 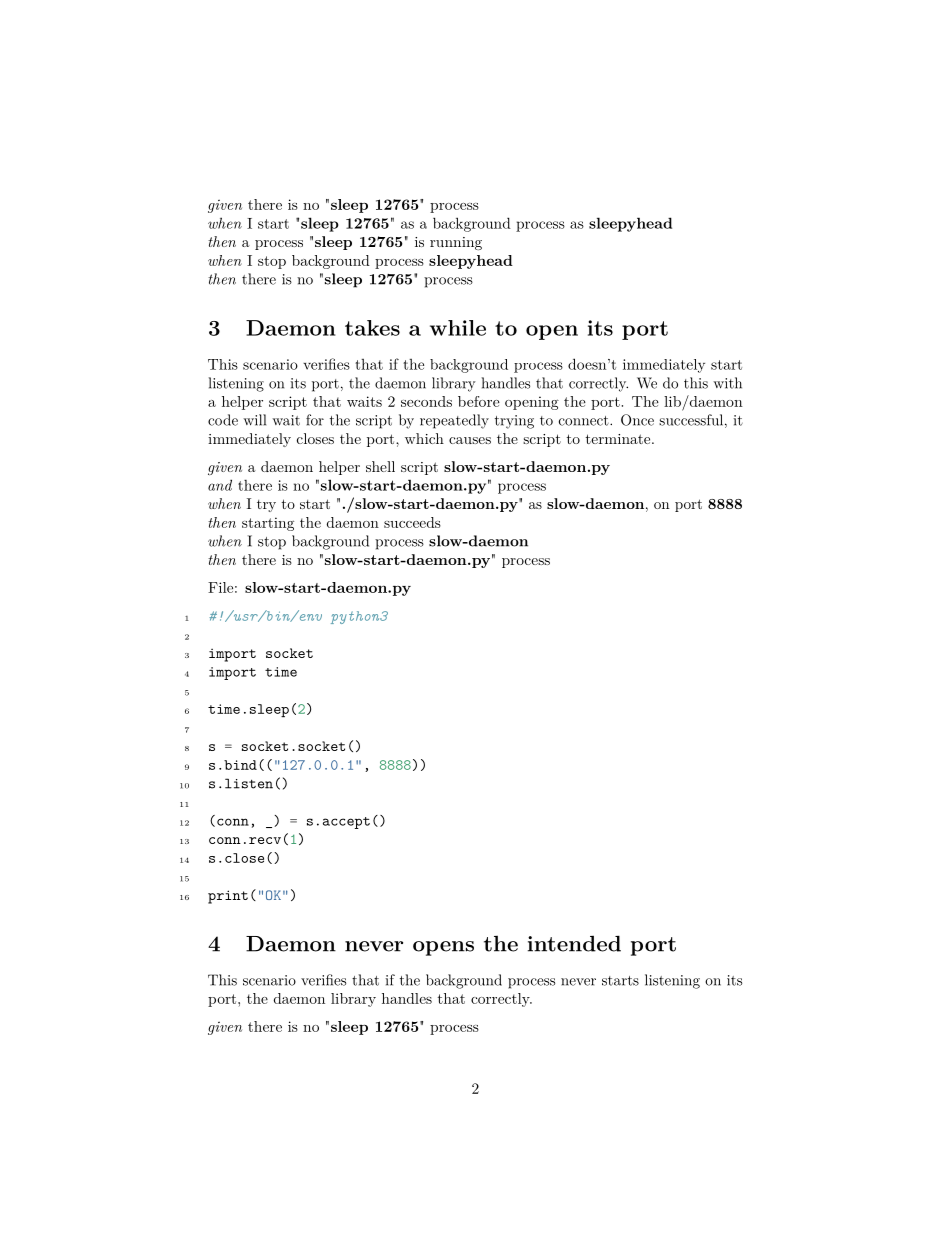 What do you see at coordinates (618, 439) in the document?
I see `terminate` at bounding box center [618, 439].
